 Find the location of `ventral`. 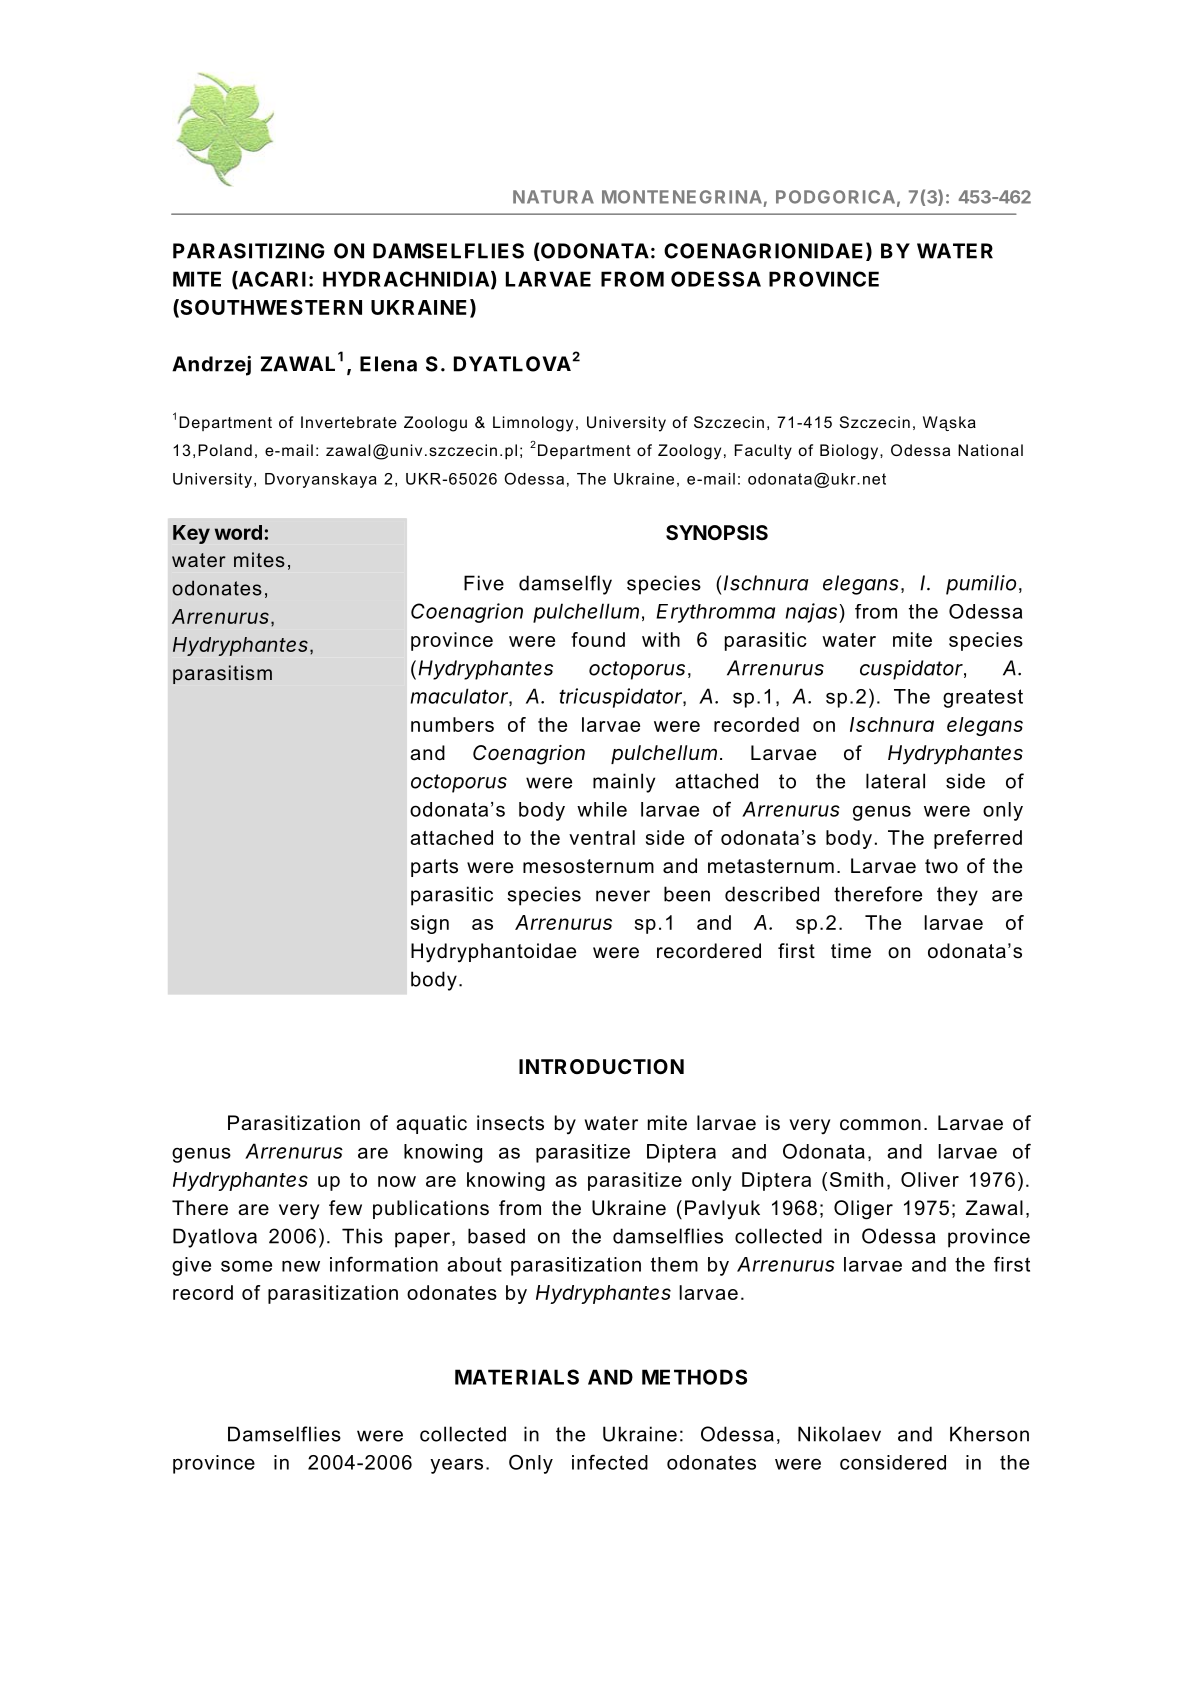

ventral is located at coordinates (602, 837).
